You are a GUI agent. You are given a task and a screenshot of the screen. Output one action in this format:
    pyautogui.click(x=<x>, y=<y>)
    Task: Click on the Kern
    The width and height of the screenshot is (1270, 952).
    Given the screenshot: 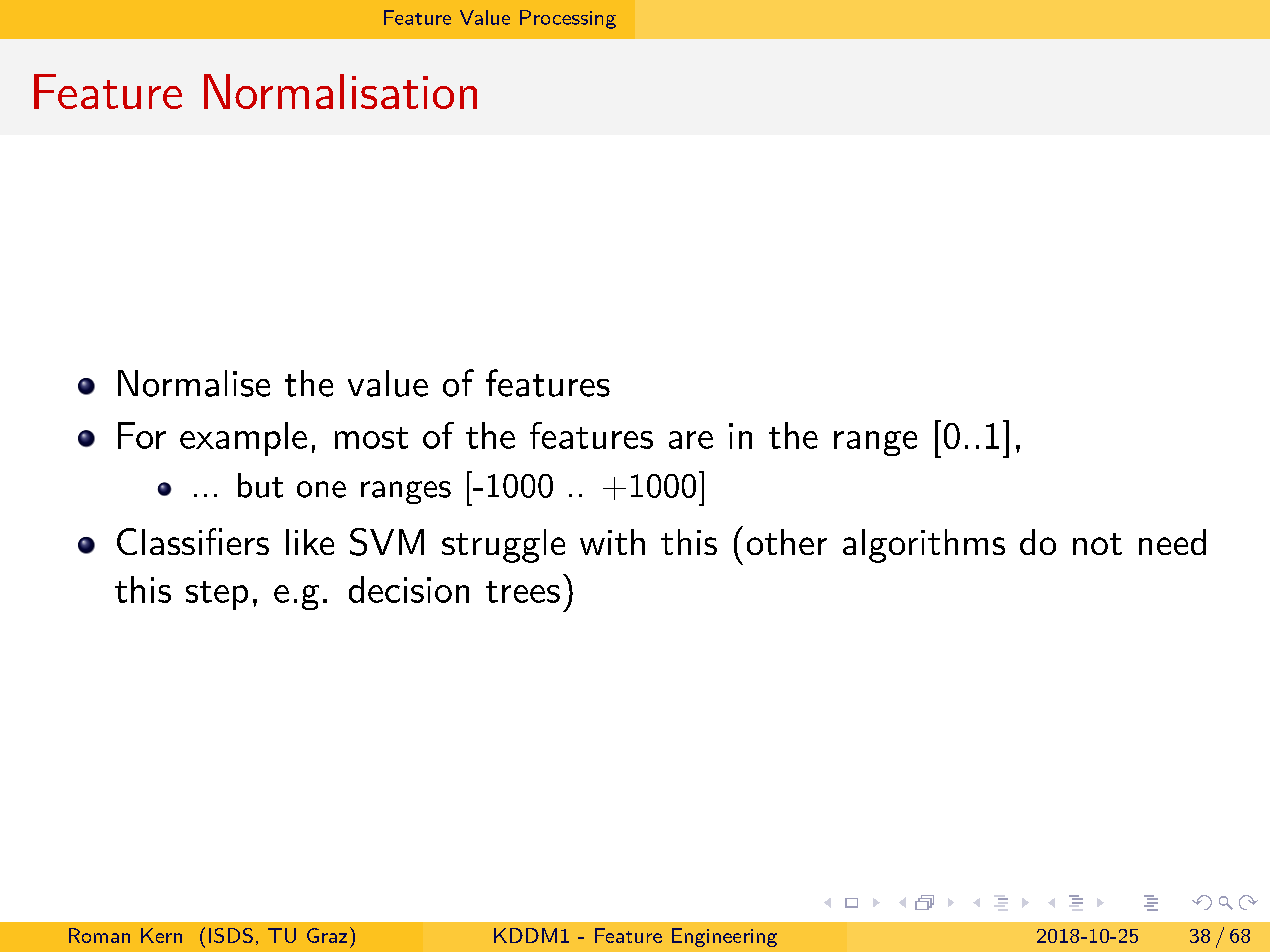 What is the action you would take?
    pyautogui.click(x=161, y=935)
